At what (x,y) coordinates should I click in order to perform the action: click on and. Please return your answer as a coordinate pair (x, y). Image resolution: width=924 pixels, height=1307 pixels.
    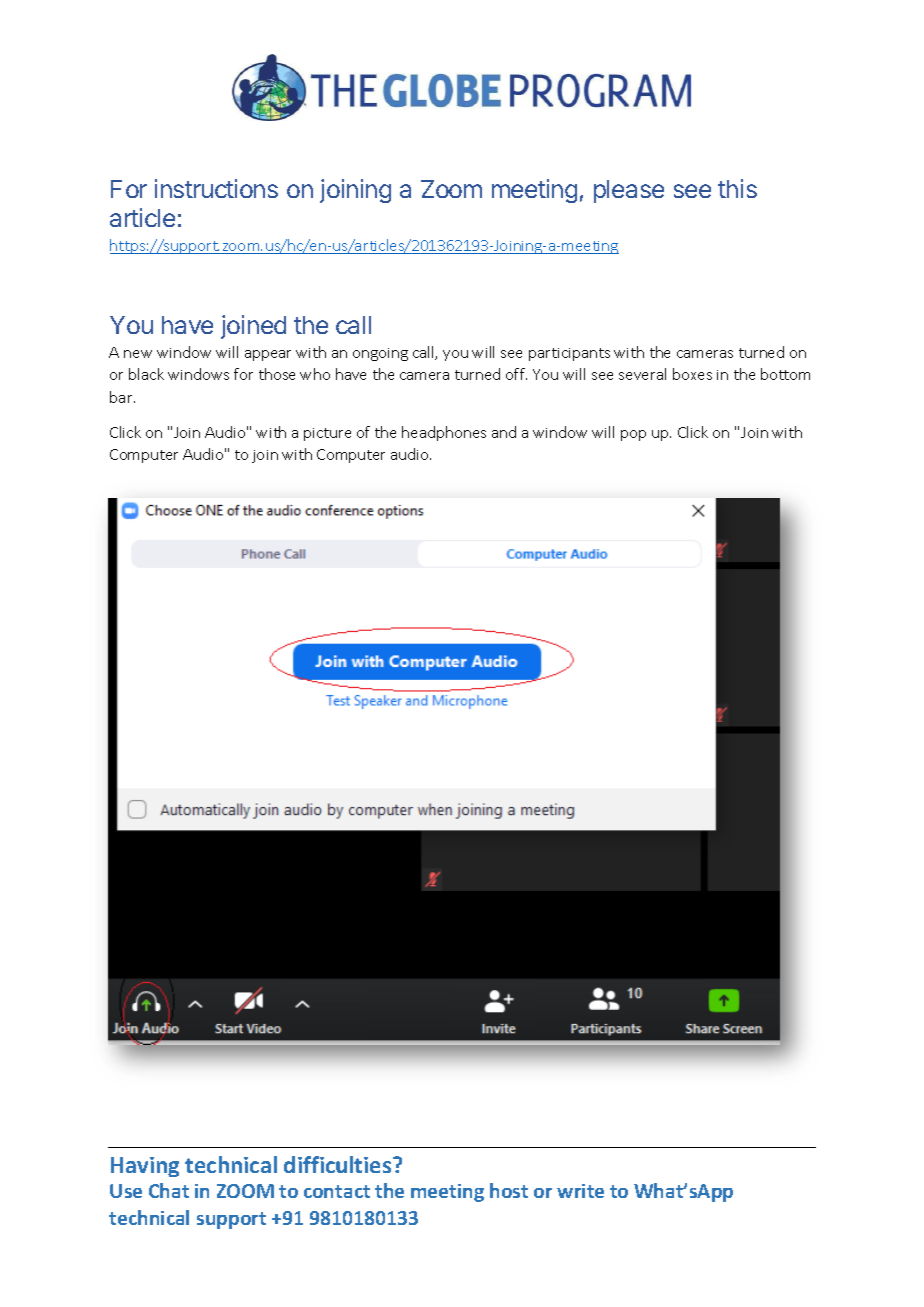
    Looking at the image, I should click on (504, 432).
